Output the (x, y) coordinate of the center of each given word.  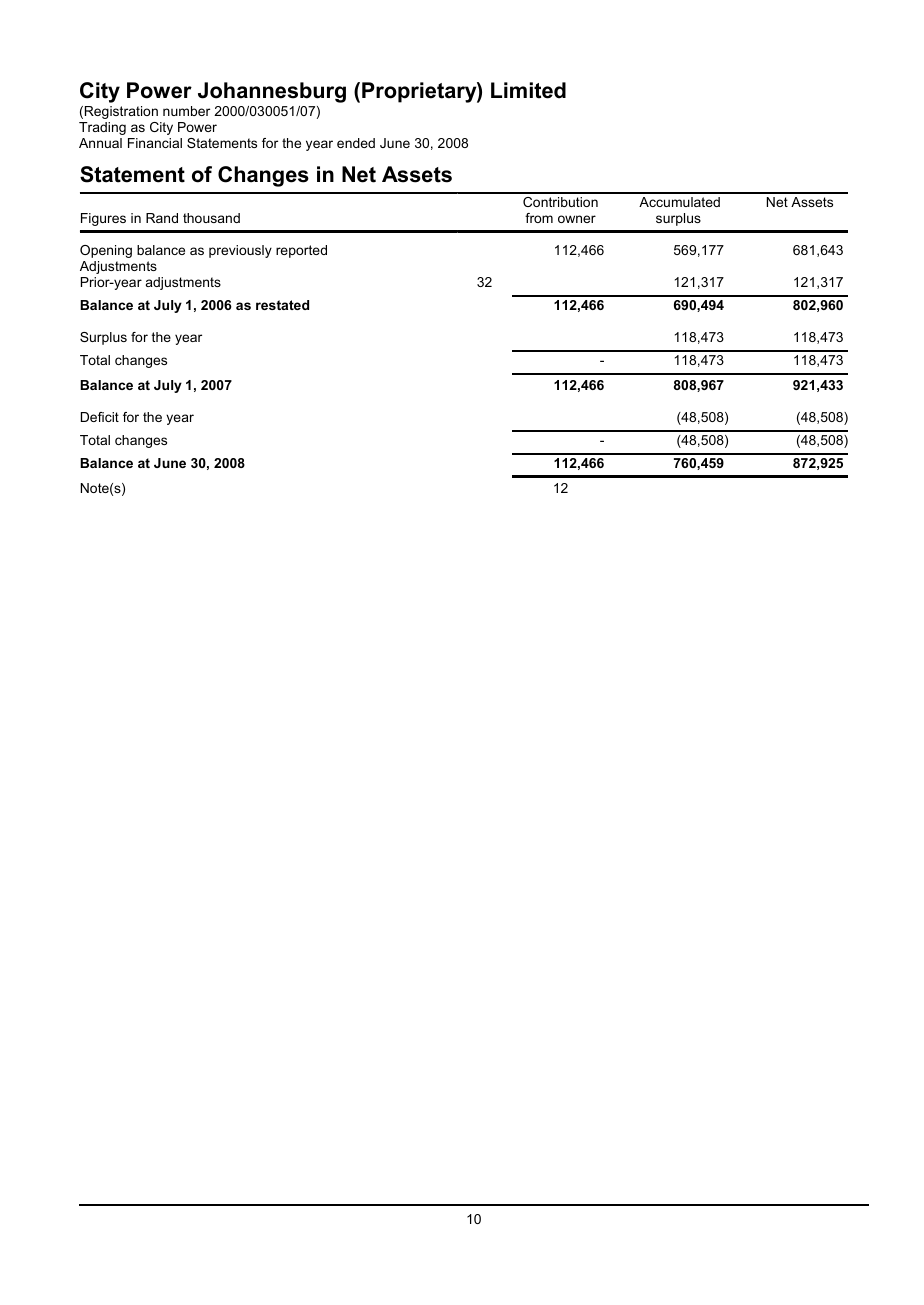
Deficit (100, 417)
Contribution (560, 202)
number (186, 111)
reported (301, 251)
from (539, 218)
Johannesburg (272, 92)
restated (282, 305)
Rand (162, 218)
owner (577, 219)
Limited (528, 90)
